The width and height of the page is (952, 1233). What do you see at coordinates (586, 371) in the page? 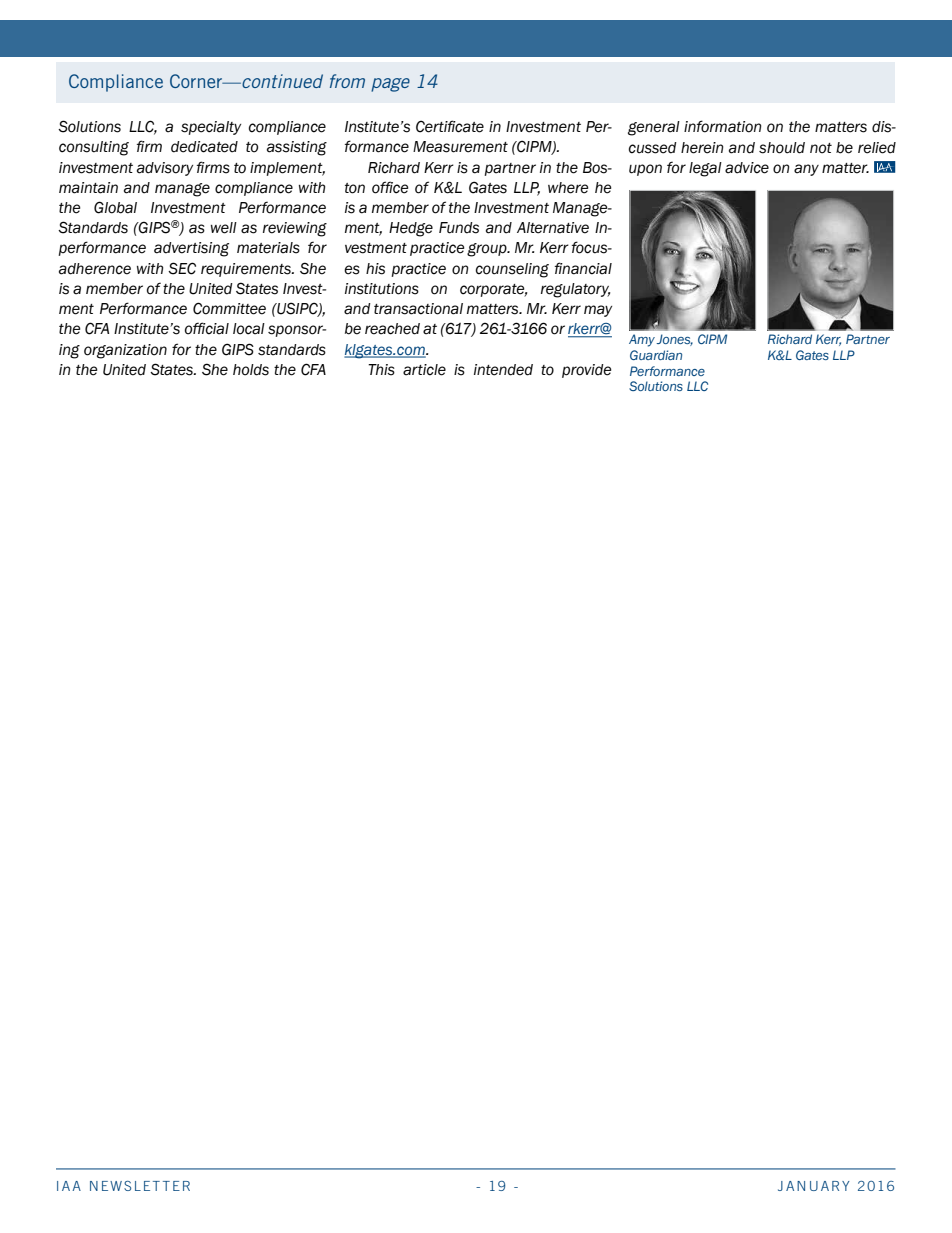
I see `provide` at bounding box center [586, 371].
